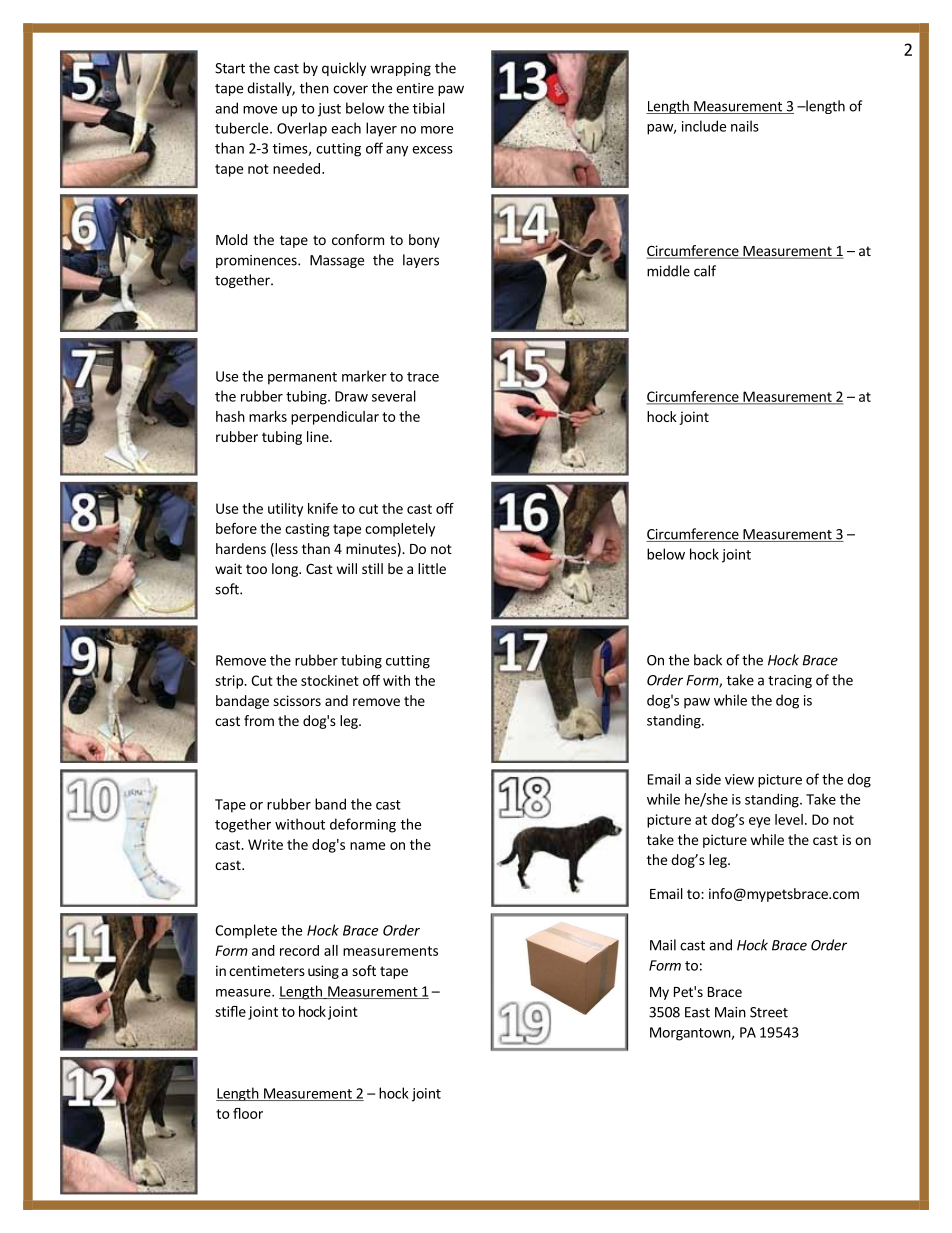 This screenshot has height=1233, width=952. I want to click on include, so click(704, 126).
